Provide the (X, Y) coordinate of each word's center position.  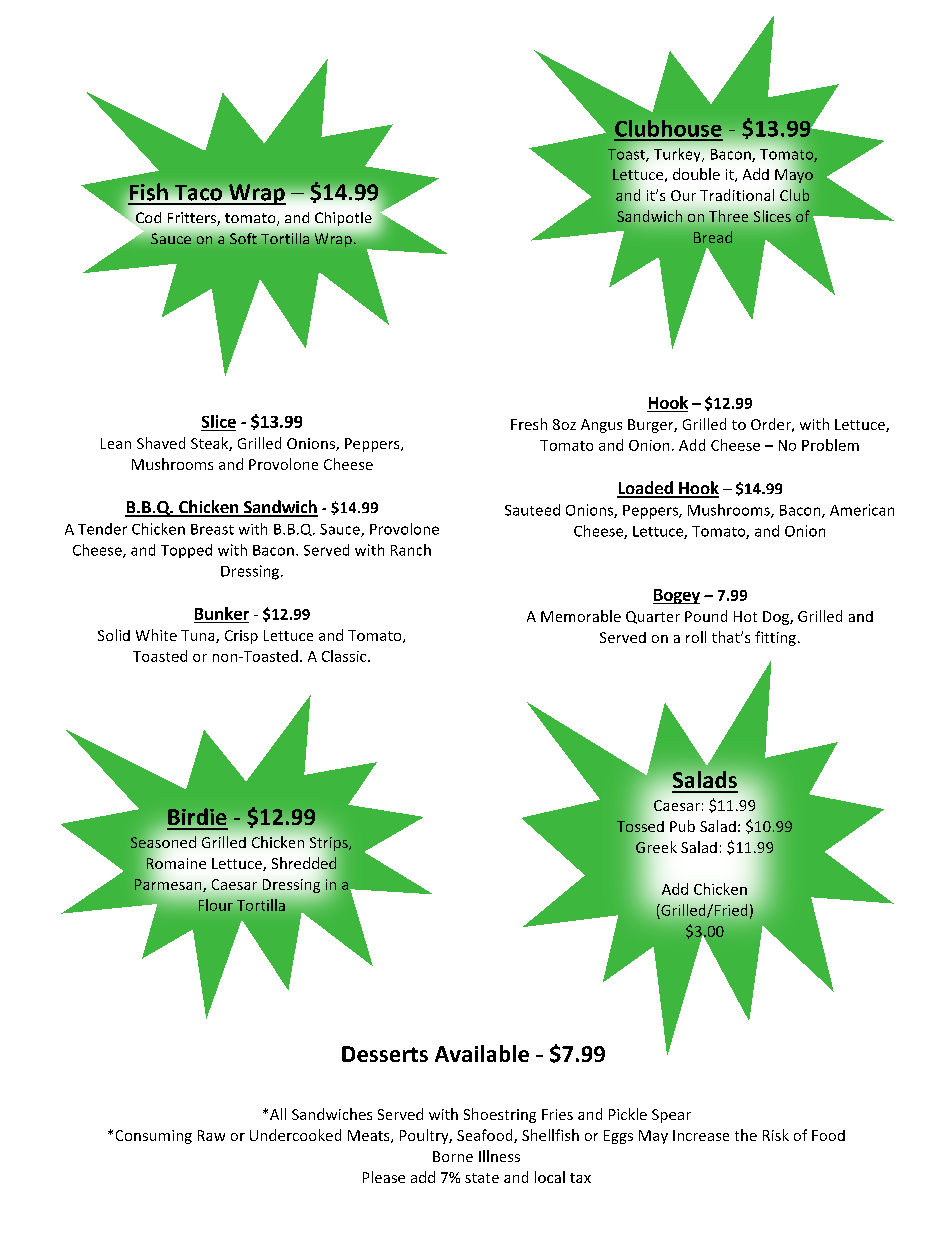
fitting (775, 638)
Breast (212, 529)
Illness (499, 1156)
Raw (211, 1135)
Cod (148, 217)
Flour (216, 905)
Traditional (737, 195)
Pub (682, 826)
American (862, 510)
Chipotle (343, 219)
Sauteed (532, 510)
